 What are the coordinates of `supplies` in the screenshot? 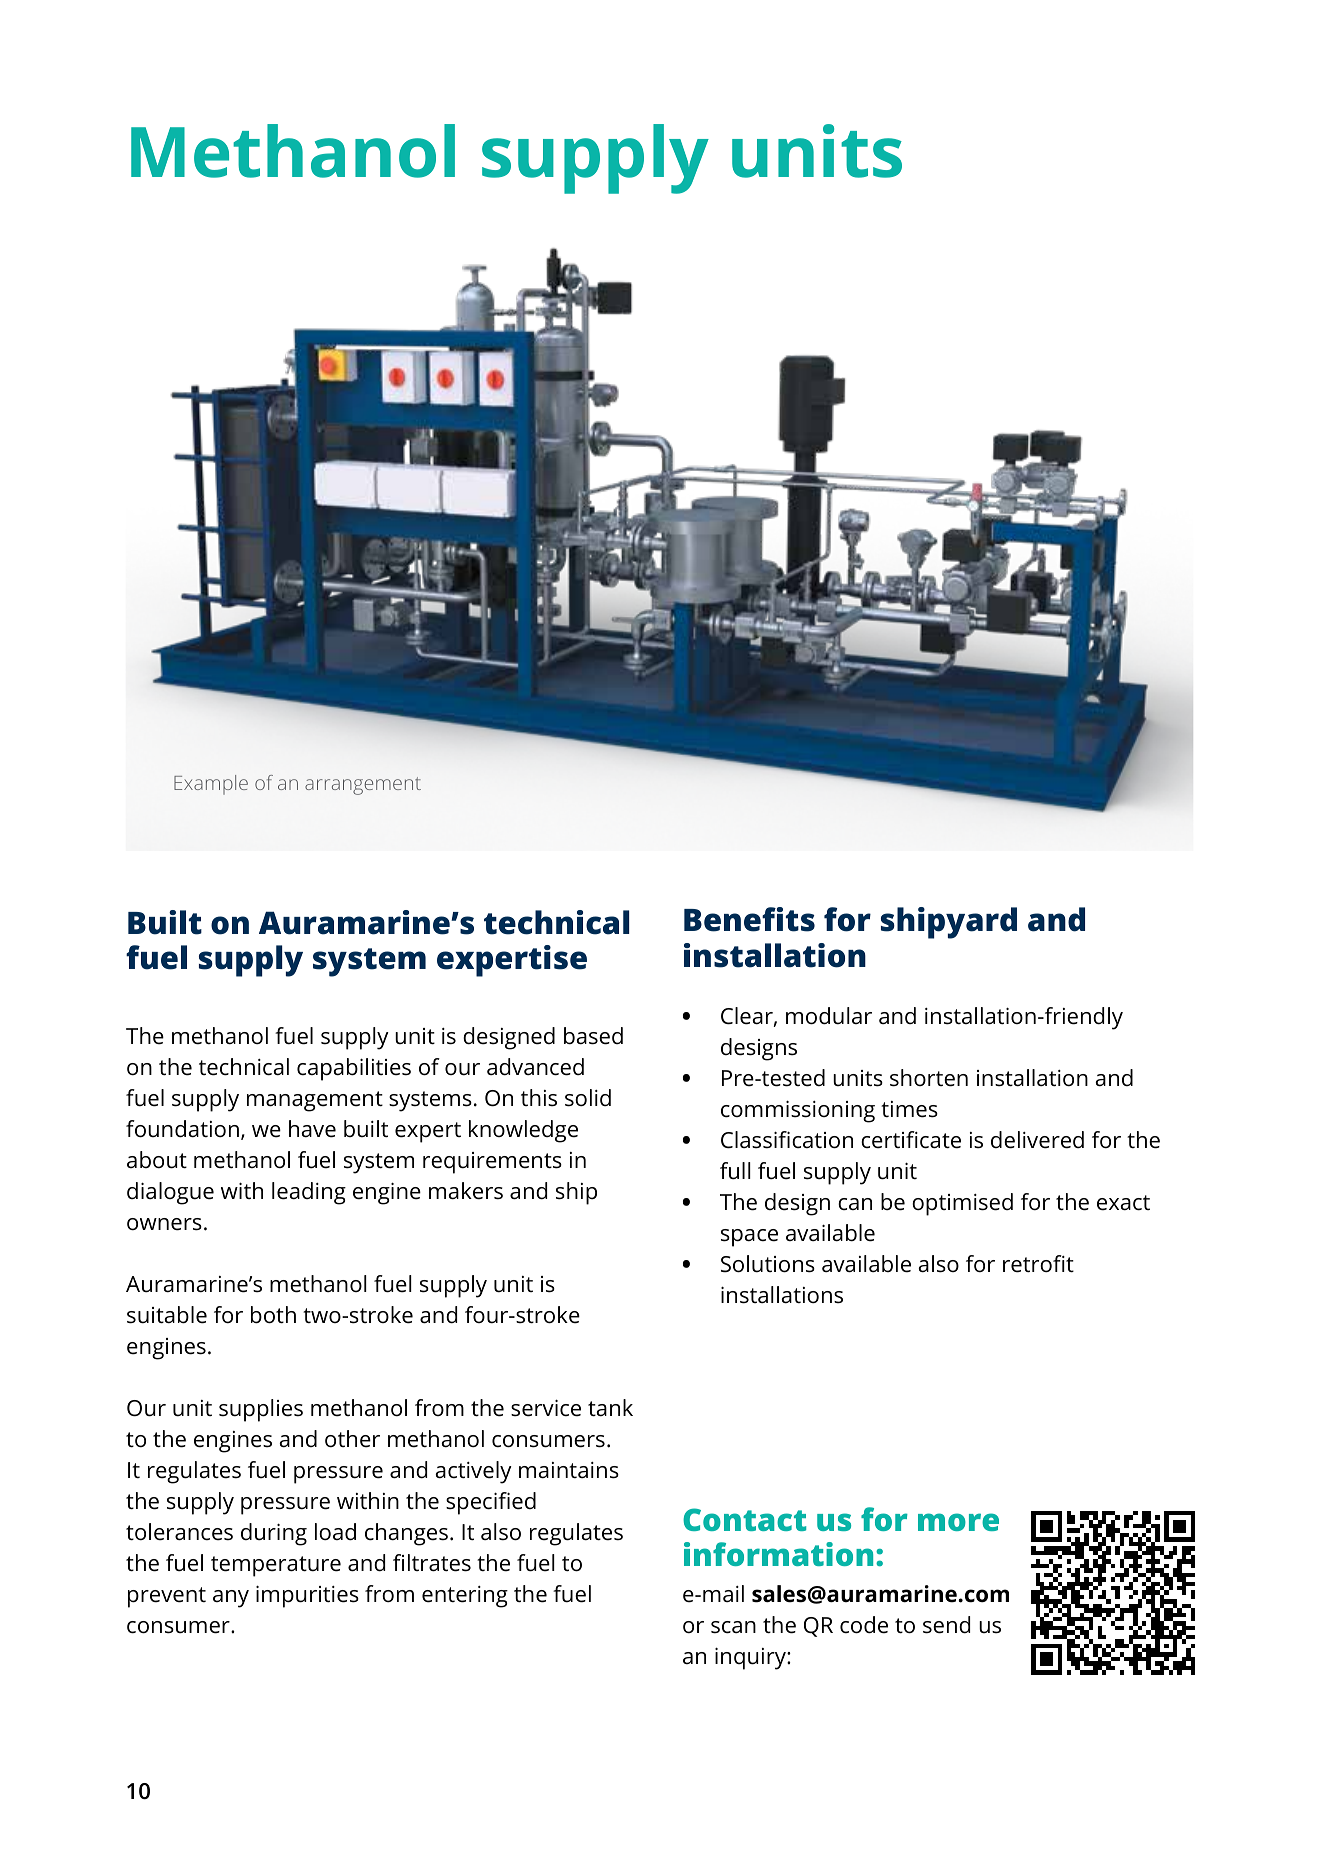 It's located at (261, 1410).
